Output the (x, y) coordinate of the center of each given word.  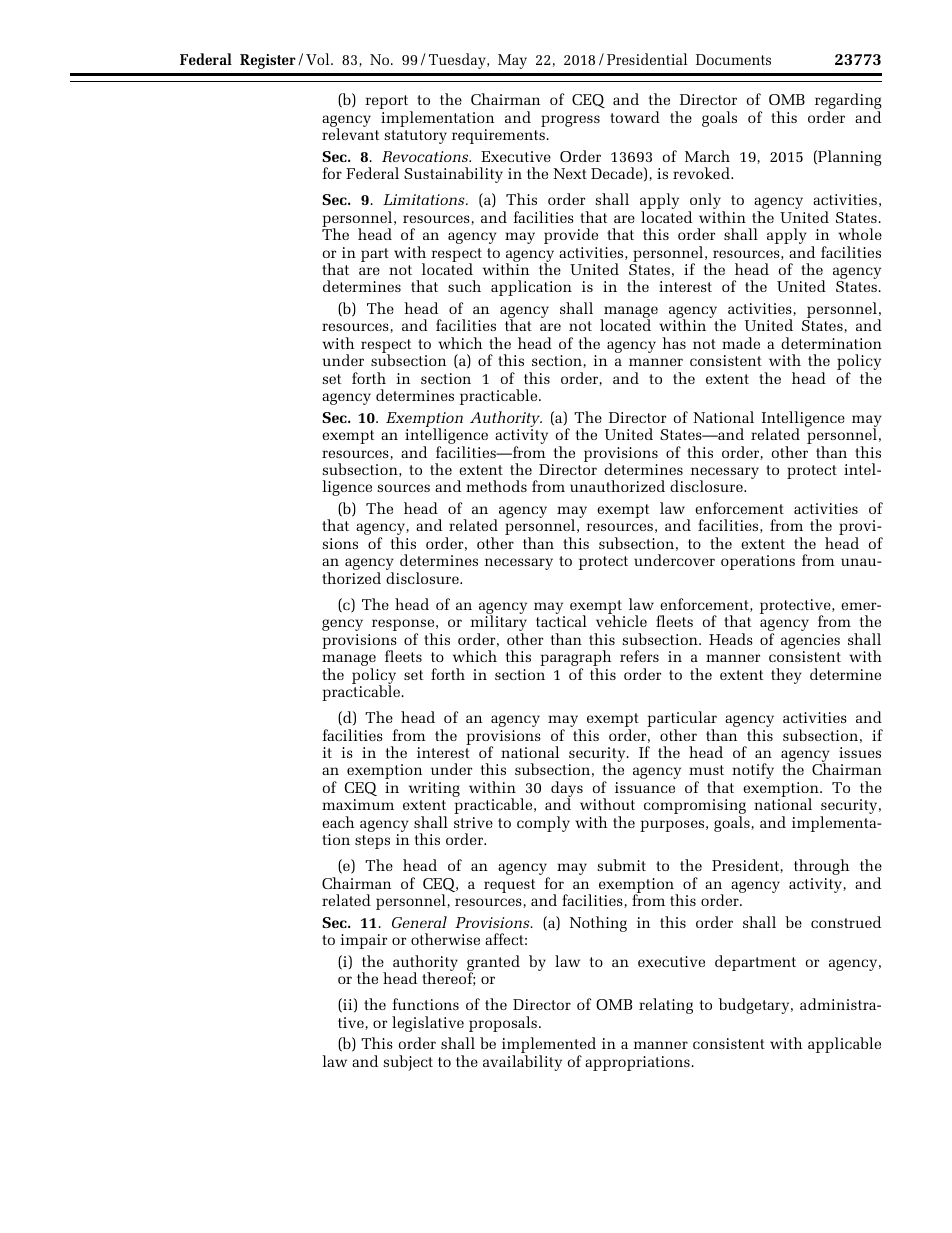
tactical (561, 621)
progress (570, 121)
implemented (549, 1046)
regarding (848, 102)
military (498, 624)
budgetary (755, 1006)
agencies (810, 641)
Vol (319, 59)
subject (408, 1063)
